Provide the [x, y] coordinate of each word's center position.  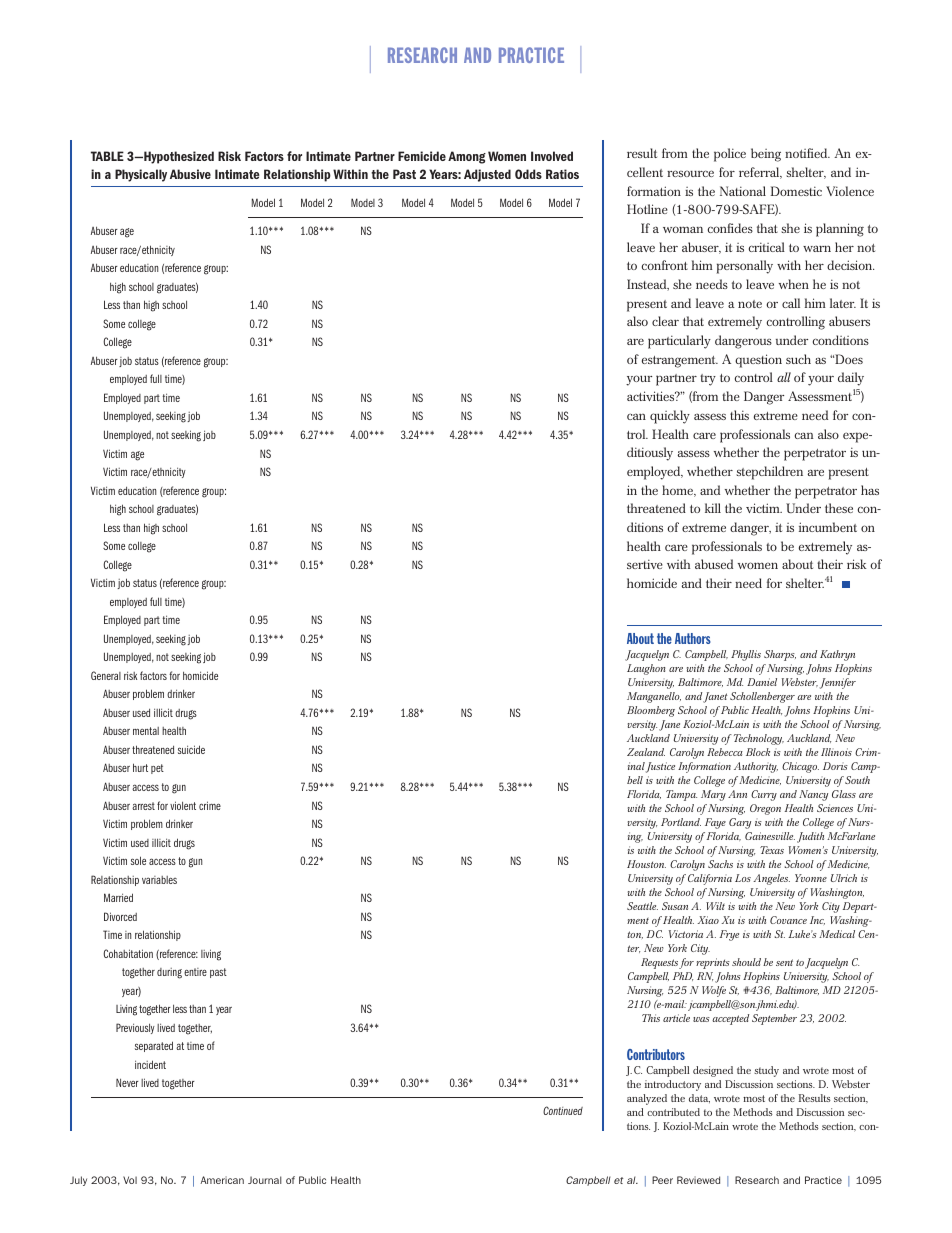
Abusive [190, 174]
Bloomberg [651, 711]
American [222, 1180]
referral [760, 173]
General [106, 675]
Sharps [780, 655]
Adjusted [487, 175]
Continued [563, 1110]
